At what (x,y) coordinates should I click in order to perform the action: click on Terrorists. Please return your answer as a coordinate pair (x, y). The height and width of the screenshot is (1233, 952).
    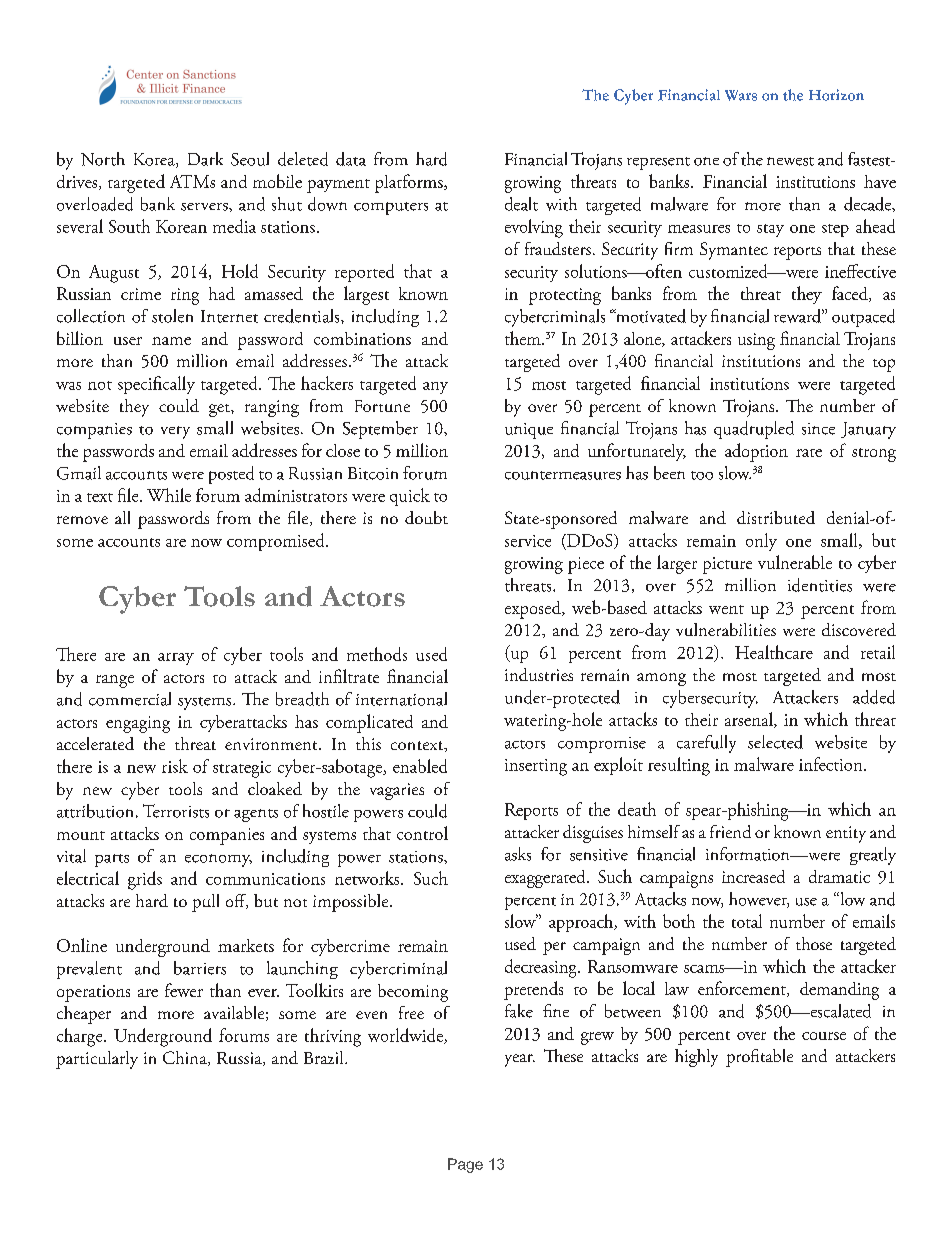
    Looking at the image, I should click on (176, 811).
